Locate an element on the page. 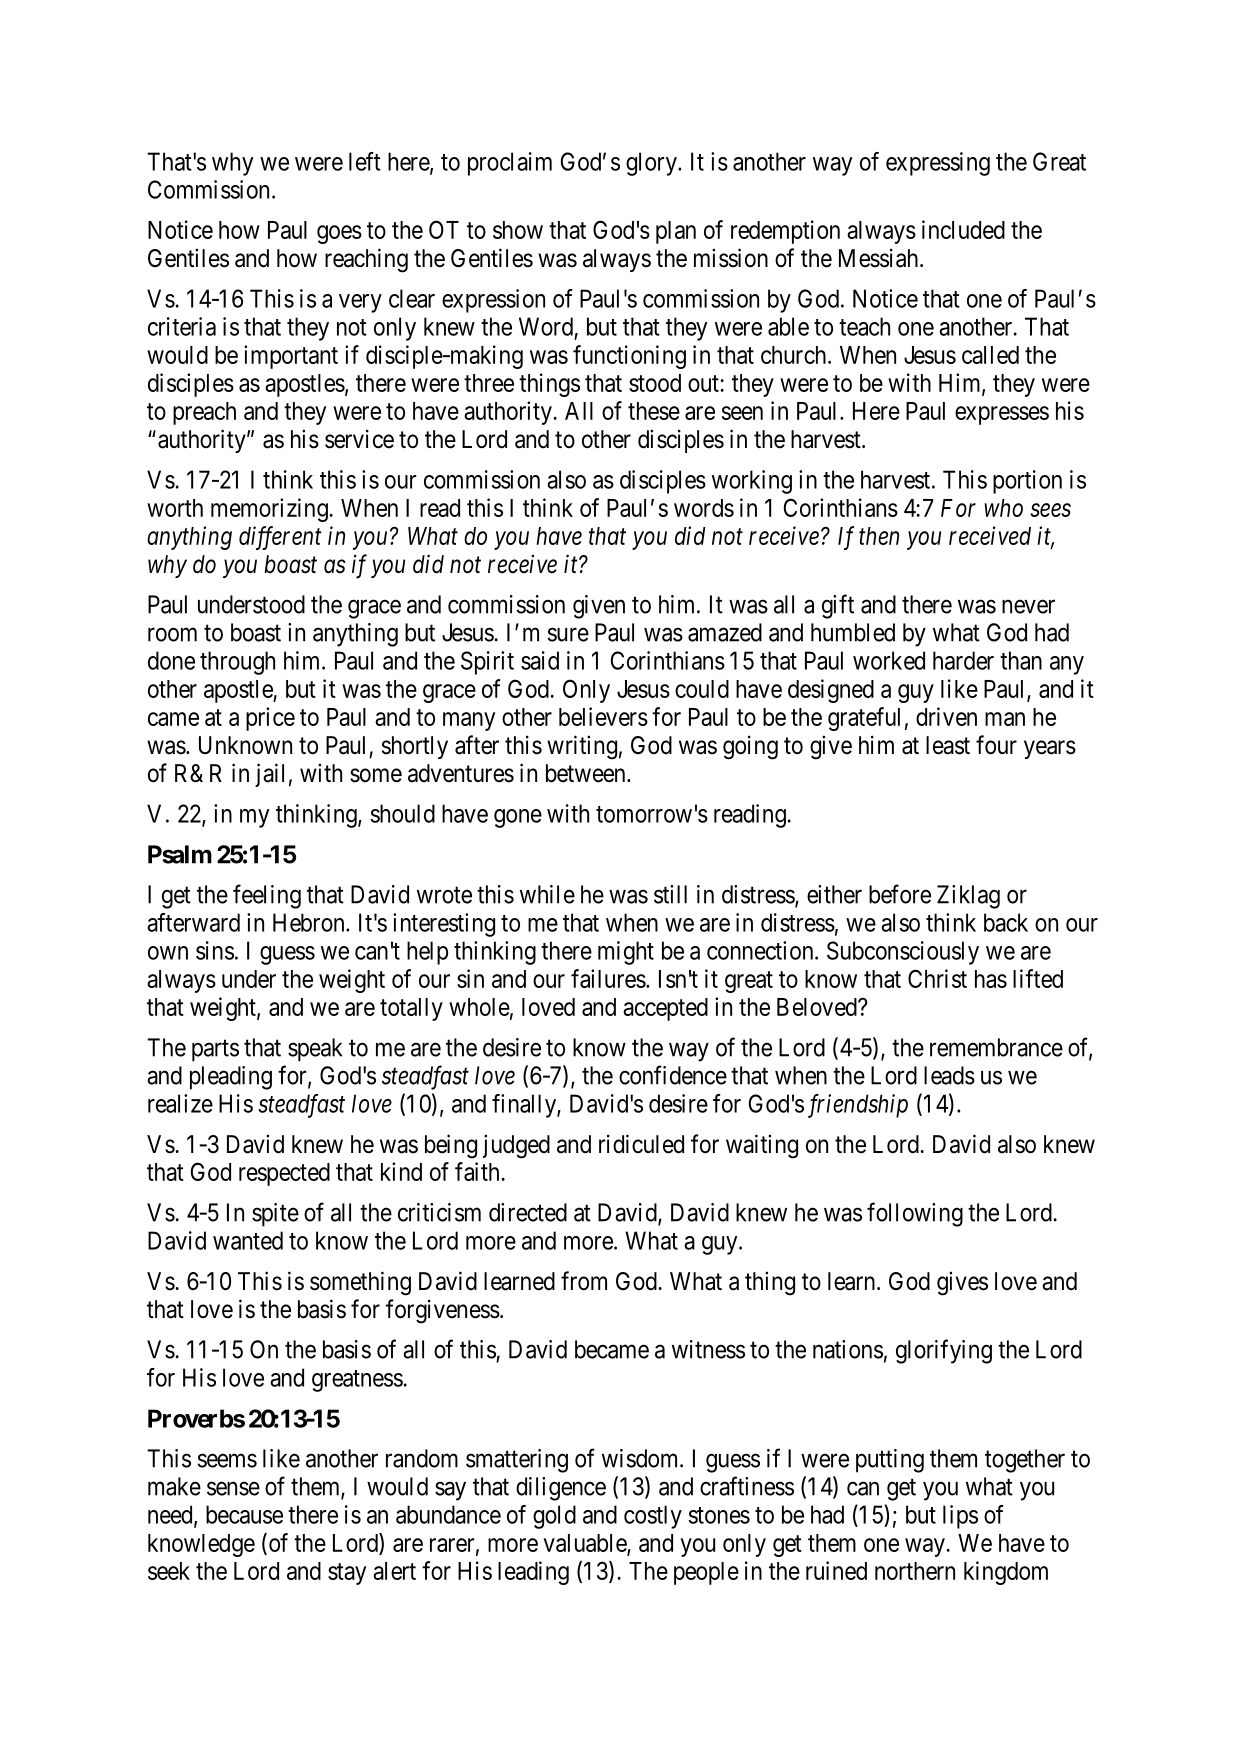  memorizing is located at coordinates (270, 510).
